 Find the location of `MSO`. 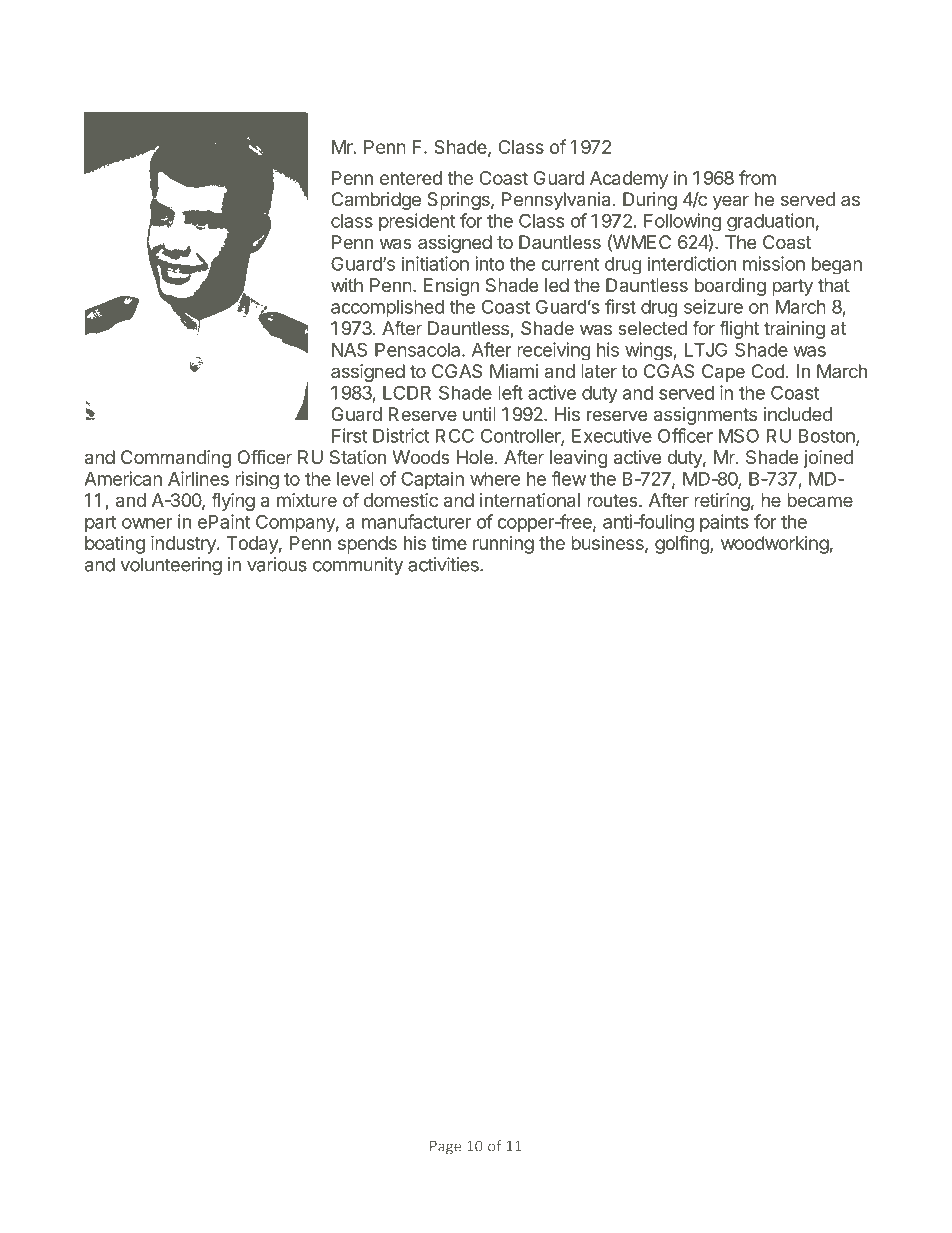

MSO is located at coordinates (739, 435).
